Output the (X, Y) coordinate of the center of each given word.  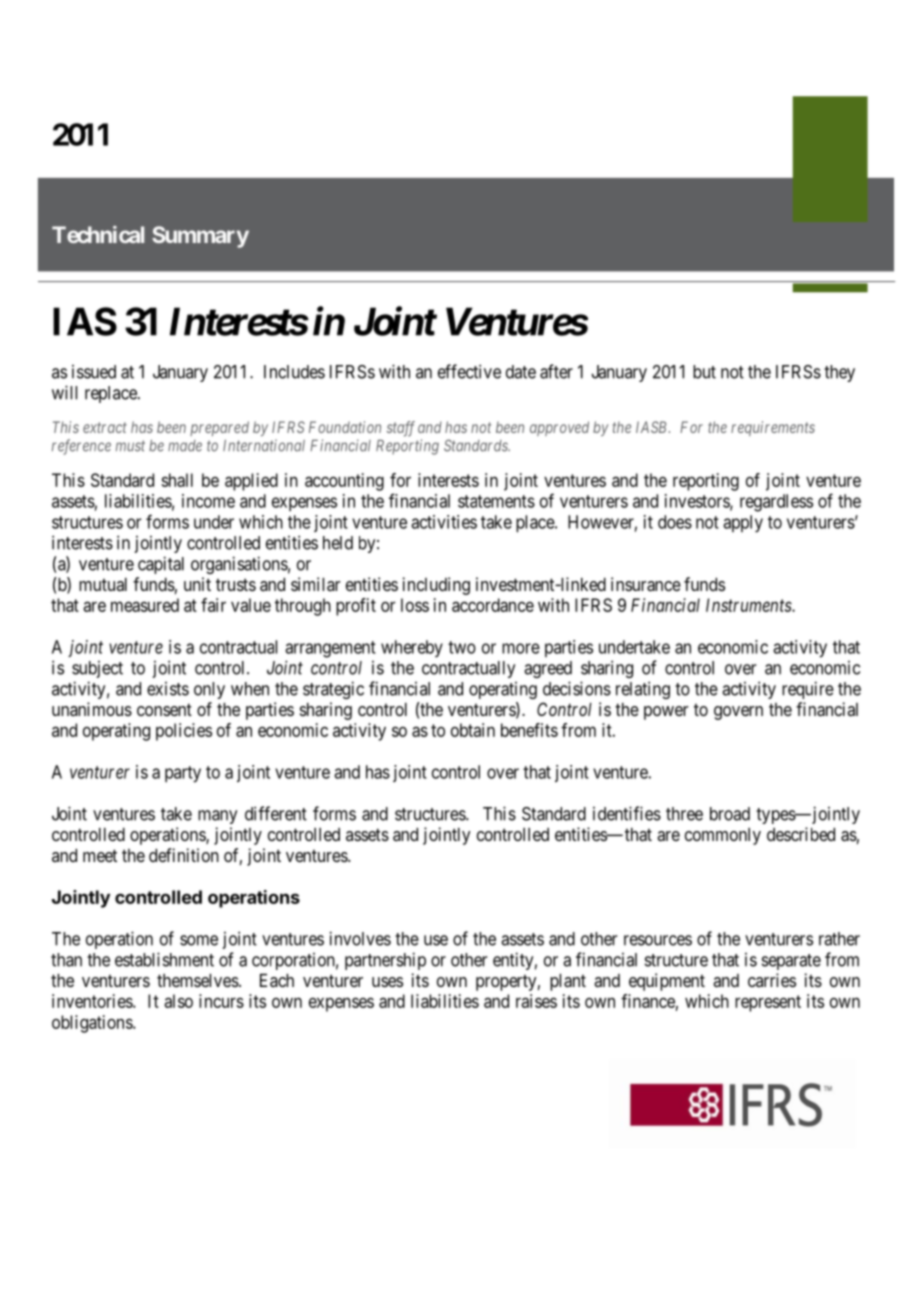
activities (444, 522)
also (178, 1001)
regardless (776, 503)
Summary (200, 237)
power (666, 713)
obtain (473, 730)
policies (184, 732)
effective (469, 371)
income (208, 501)
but (704, 372)
